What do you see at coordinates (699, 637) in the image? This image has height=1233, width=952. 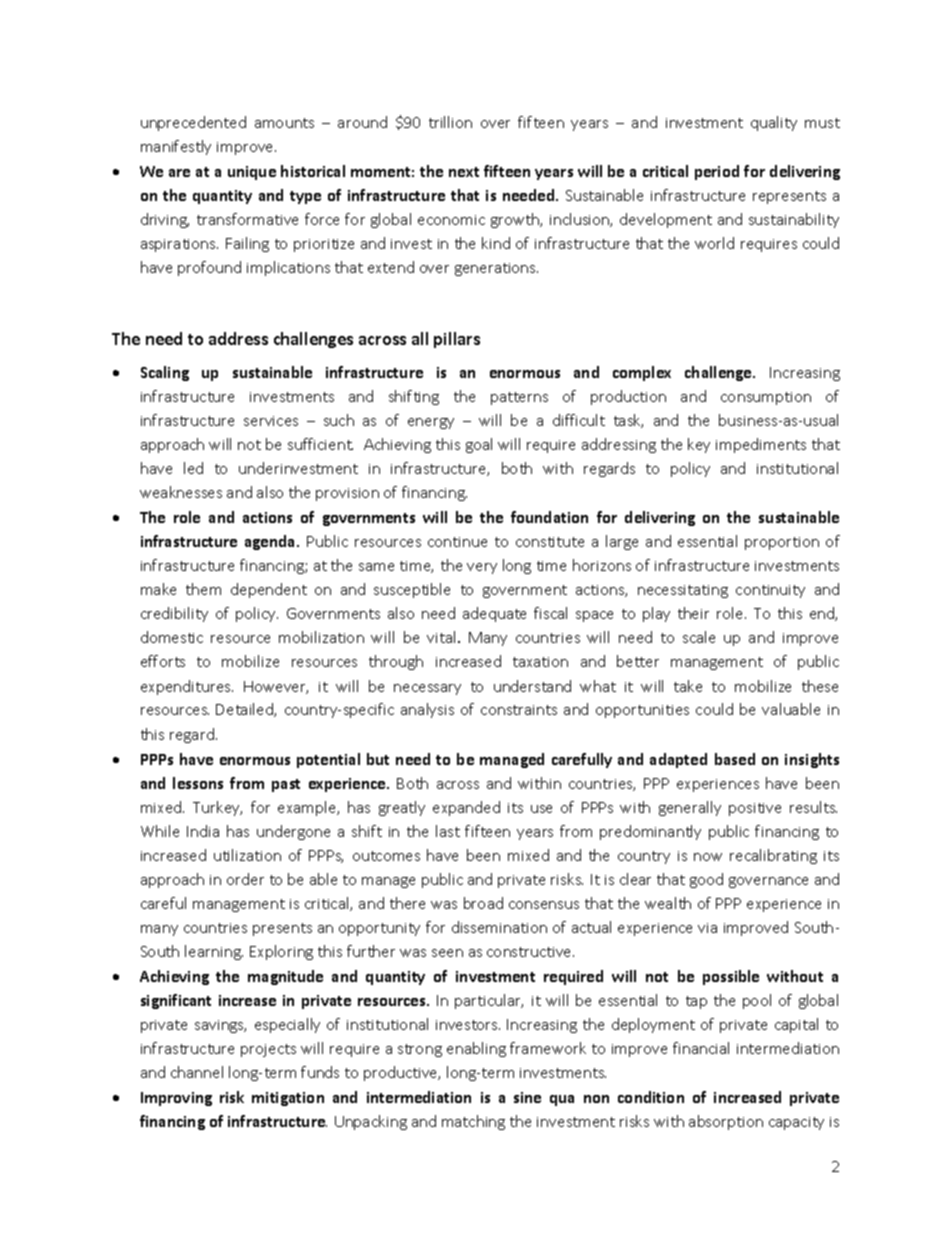 I see `scale` at bounding box center [699, 637].
